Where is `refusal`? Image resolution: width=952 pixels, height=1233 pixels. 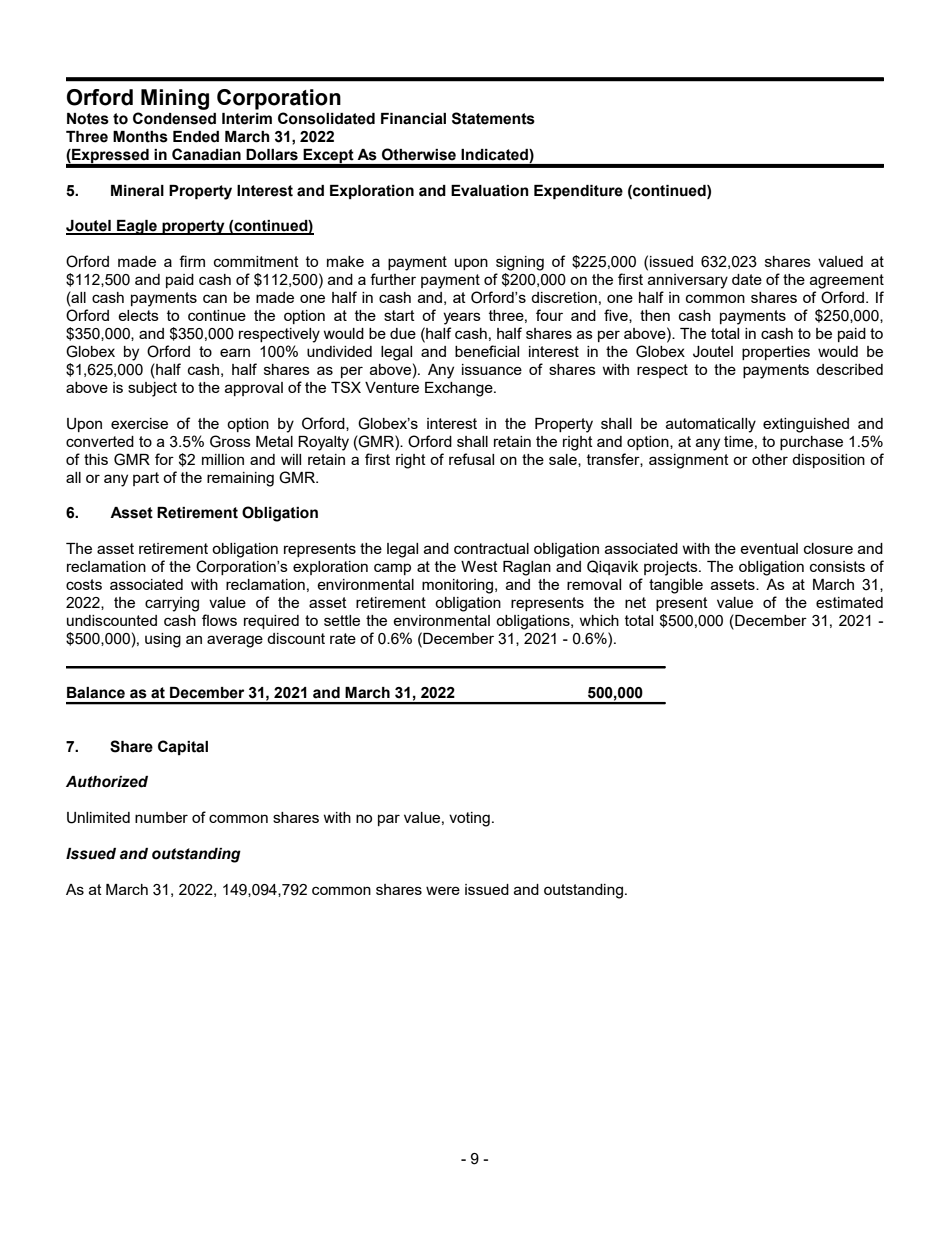 refusal is located at coordinates (471, 459).
